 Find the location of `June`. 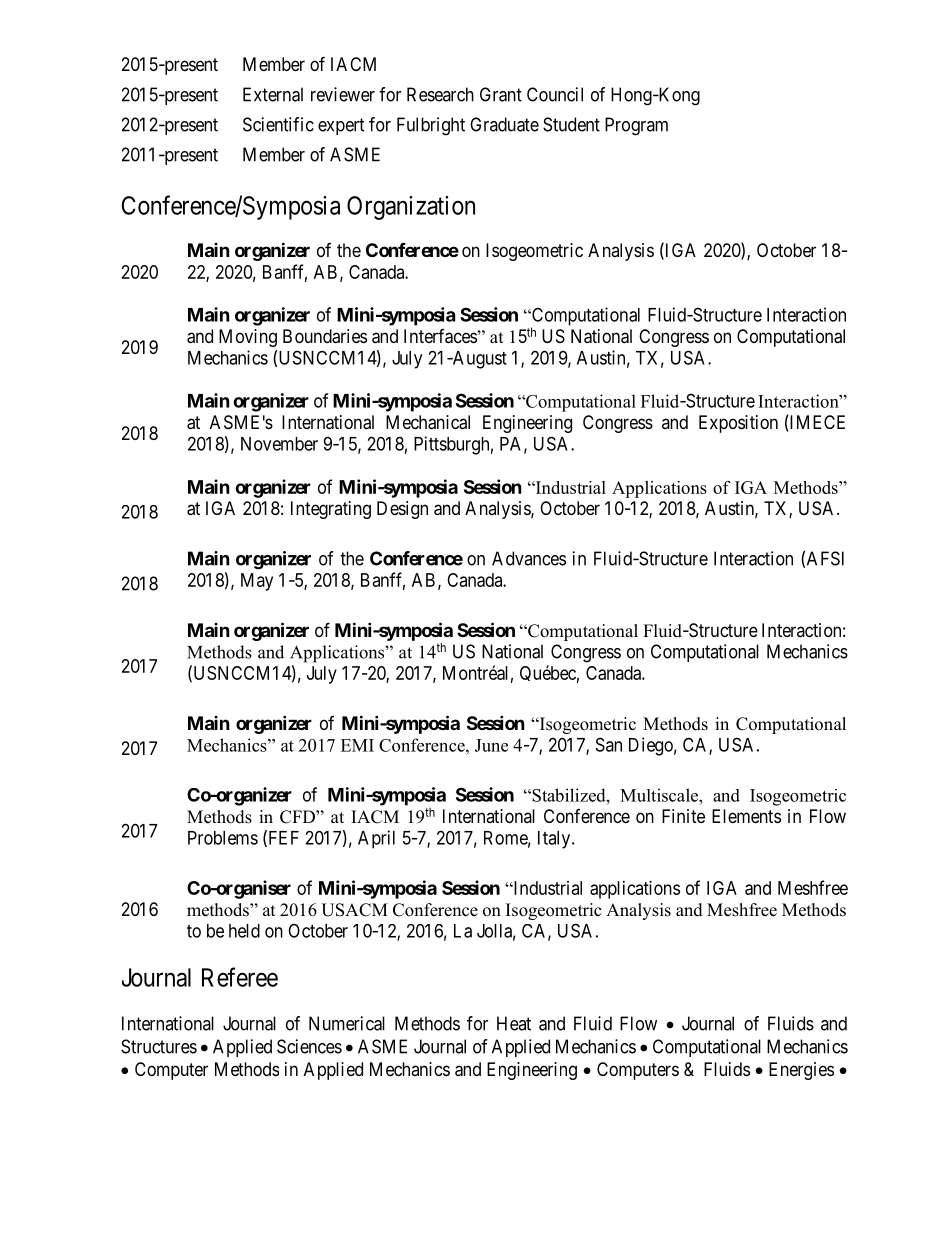

June is located at coordinates (491, 745).
